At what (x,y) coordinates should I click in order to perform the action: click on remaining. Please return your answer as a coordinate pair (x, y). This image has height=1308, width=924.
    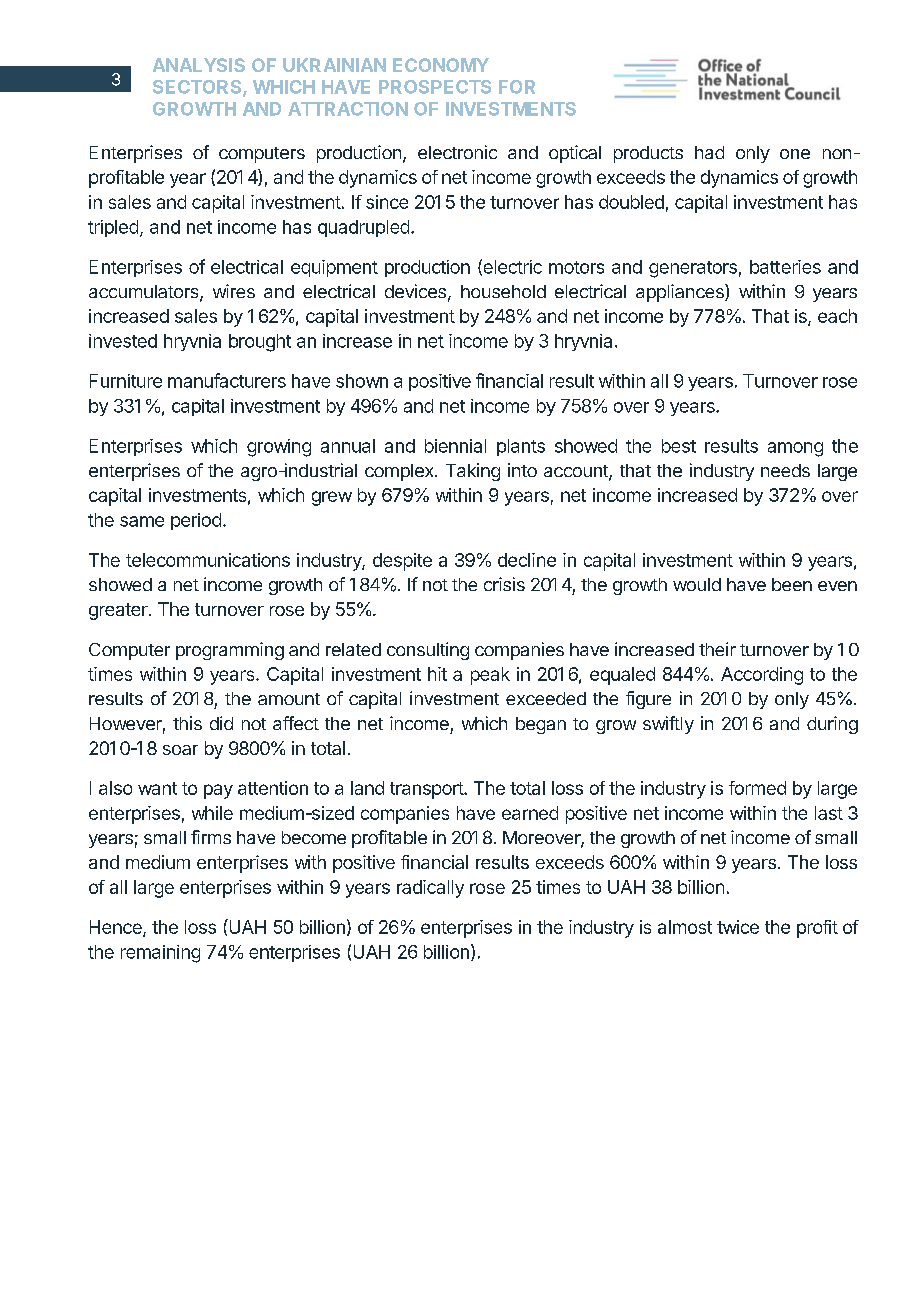
    Looking at the image, I should click on (160, 954).
